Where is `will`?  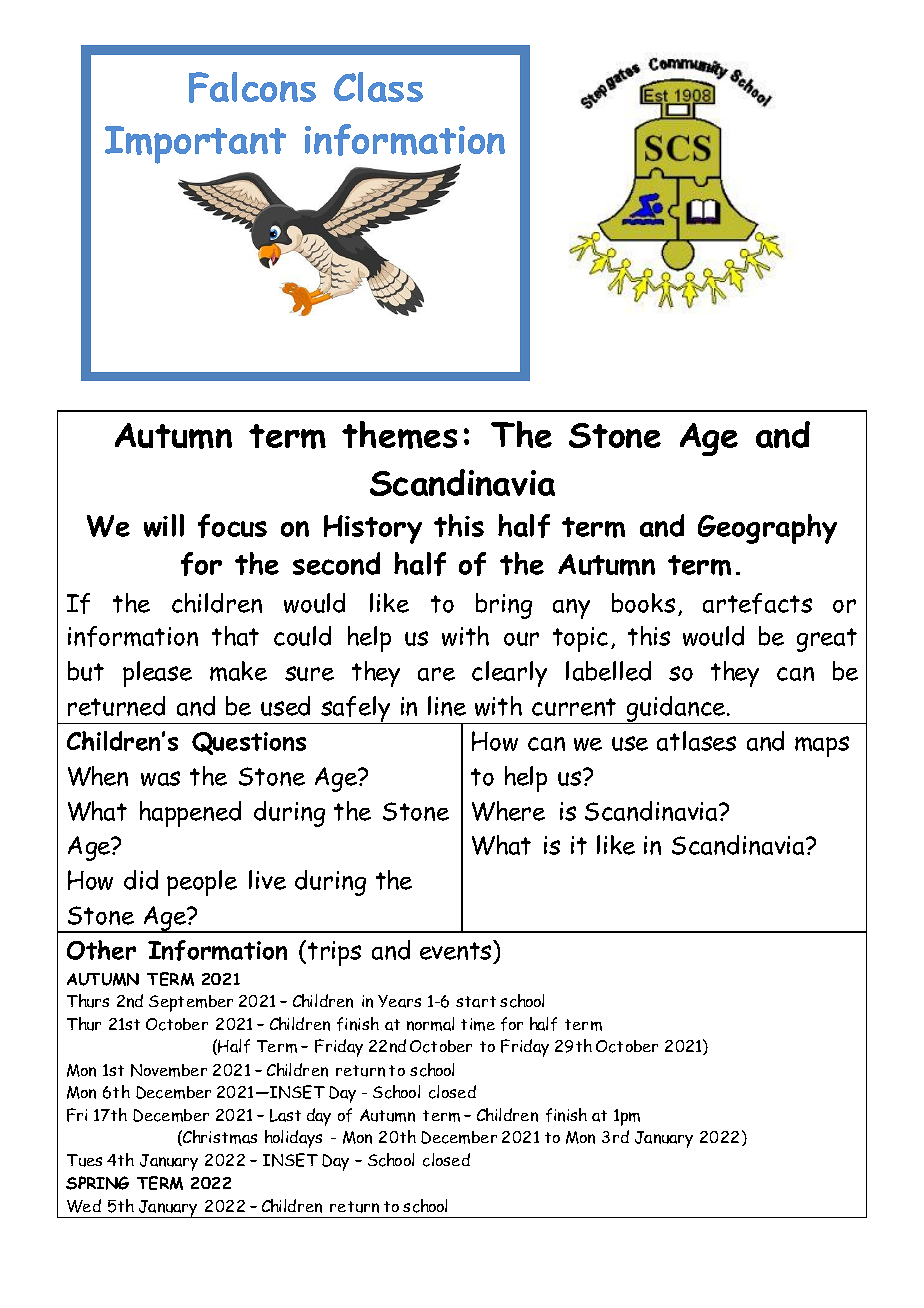 will is located at coordinates (164, 525).
